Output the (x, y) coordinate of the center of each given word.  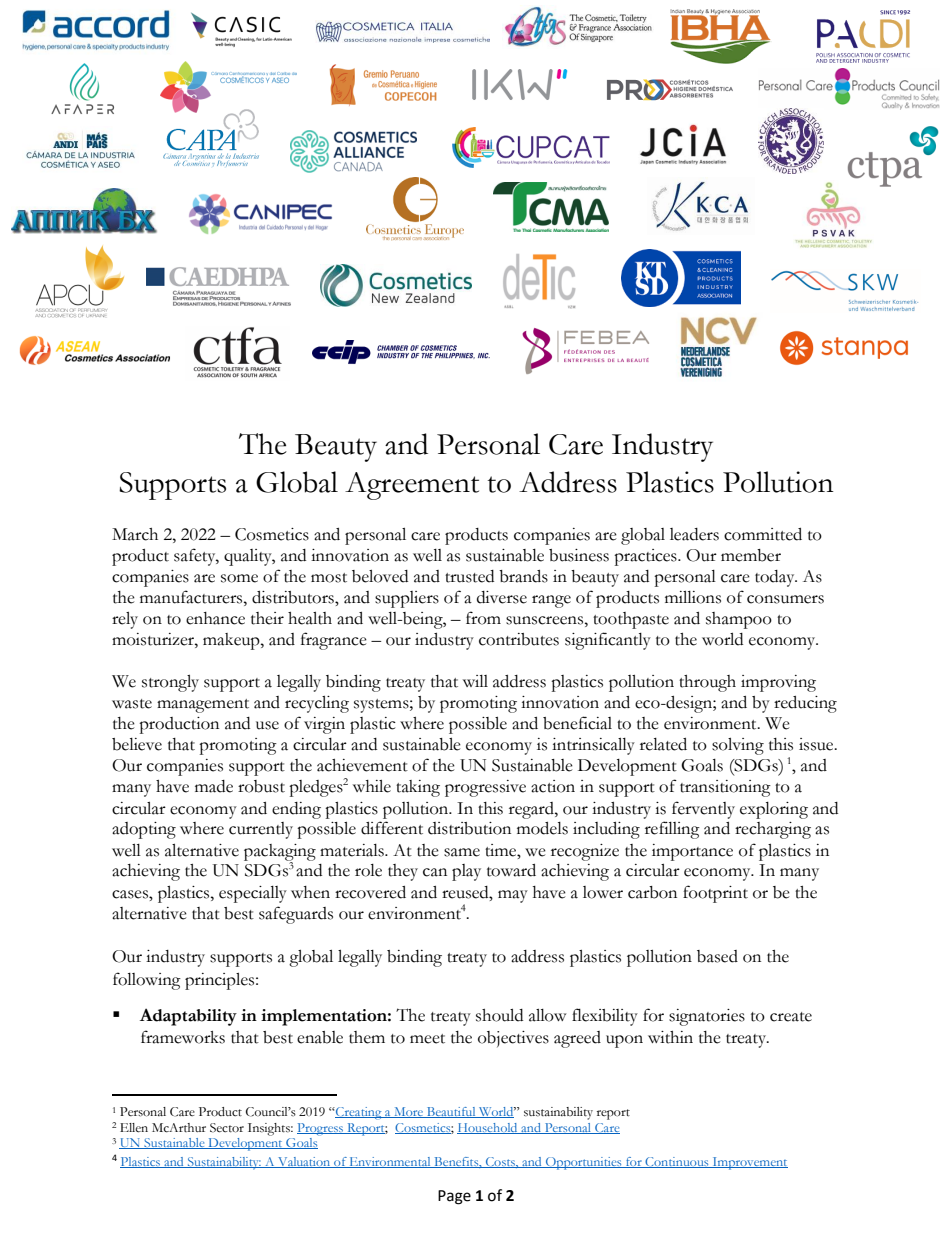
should (499, 1015)
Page (454, 1197)
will (475, 681)
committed (763, 534)
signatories (707, 1017)
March (135, 534)
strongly (170, 683)
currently (261, 830)
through (707, 683)
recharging (773, 830)
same (462, 852)
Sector (227, 1128)
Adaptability (188, 1017)
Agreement (412, 486)
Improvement (749, 1163)
